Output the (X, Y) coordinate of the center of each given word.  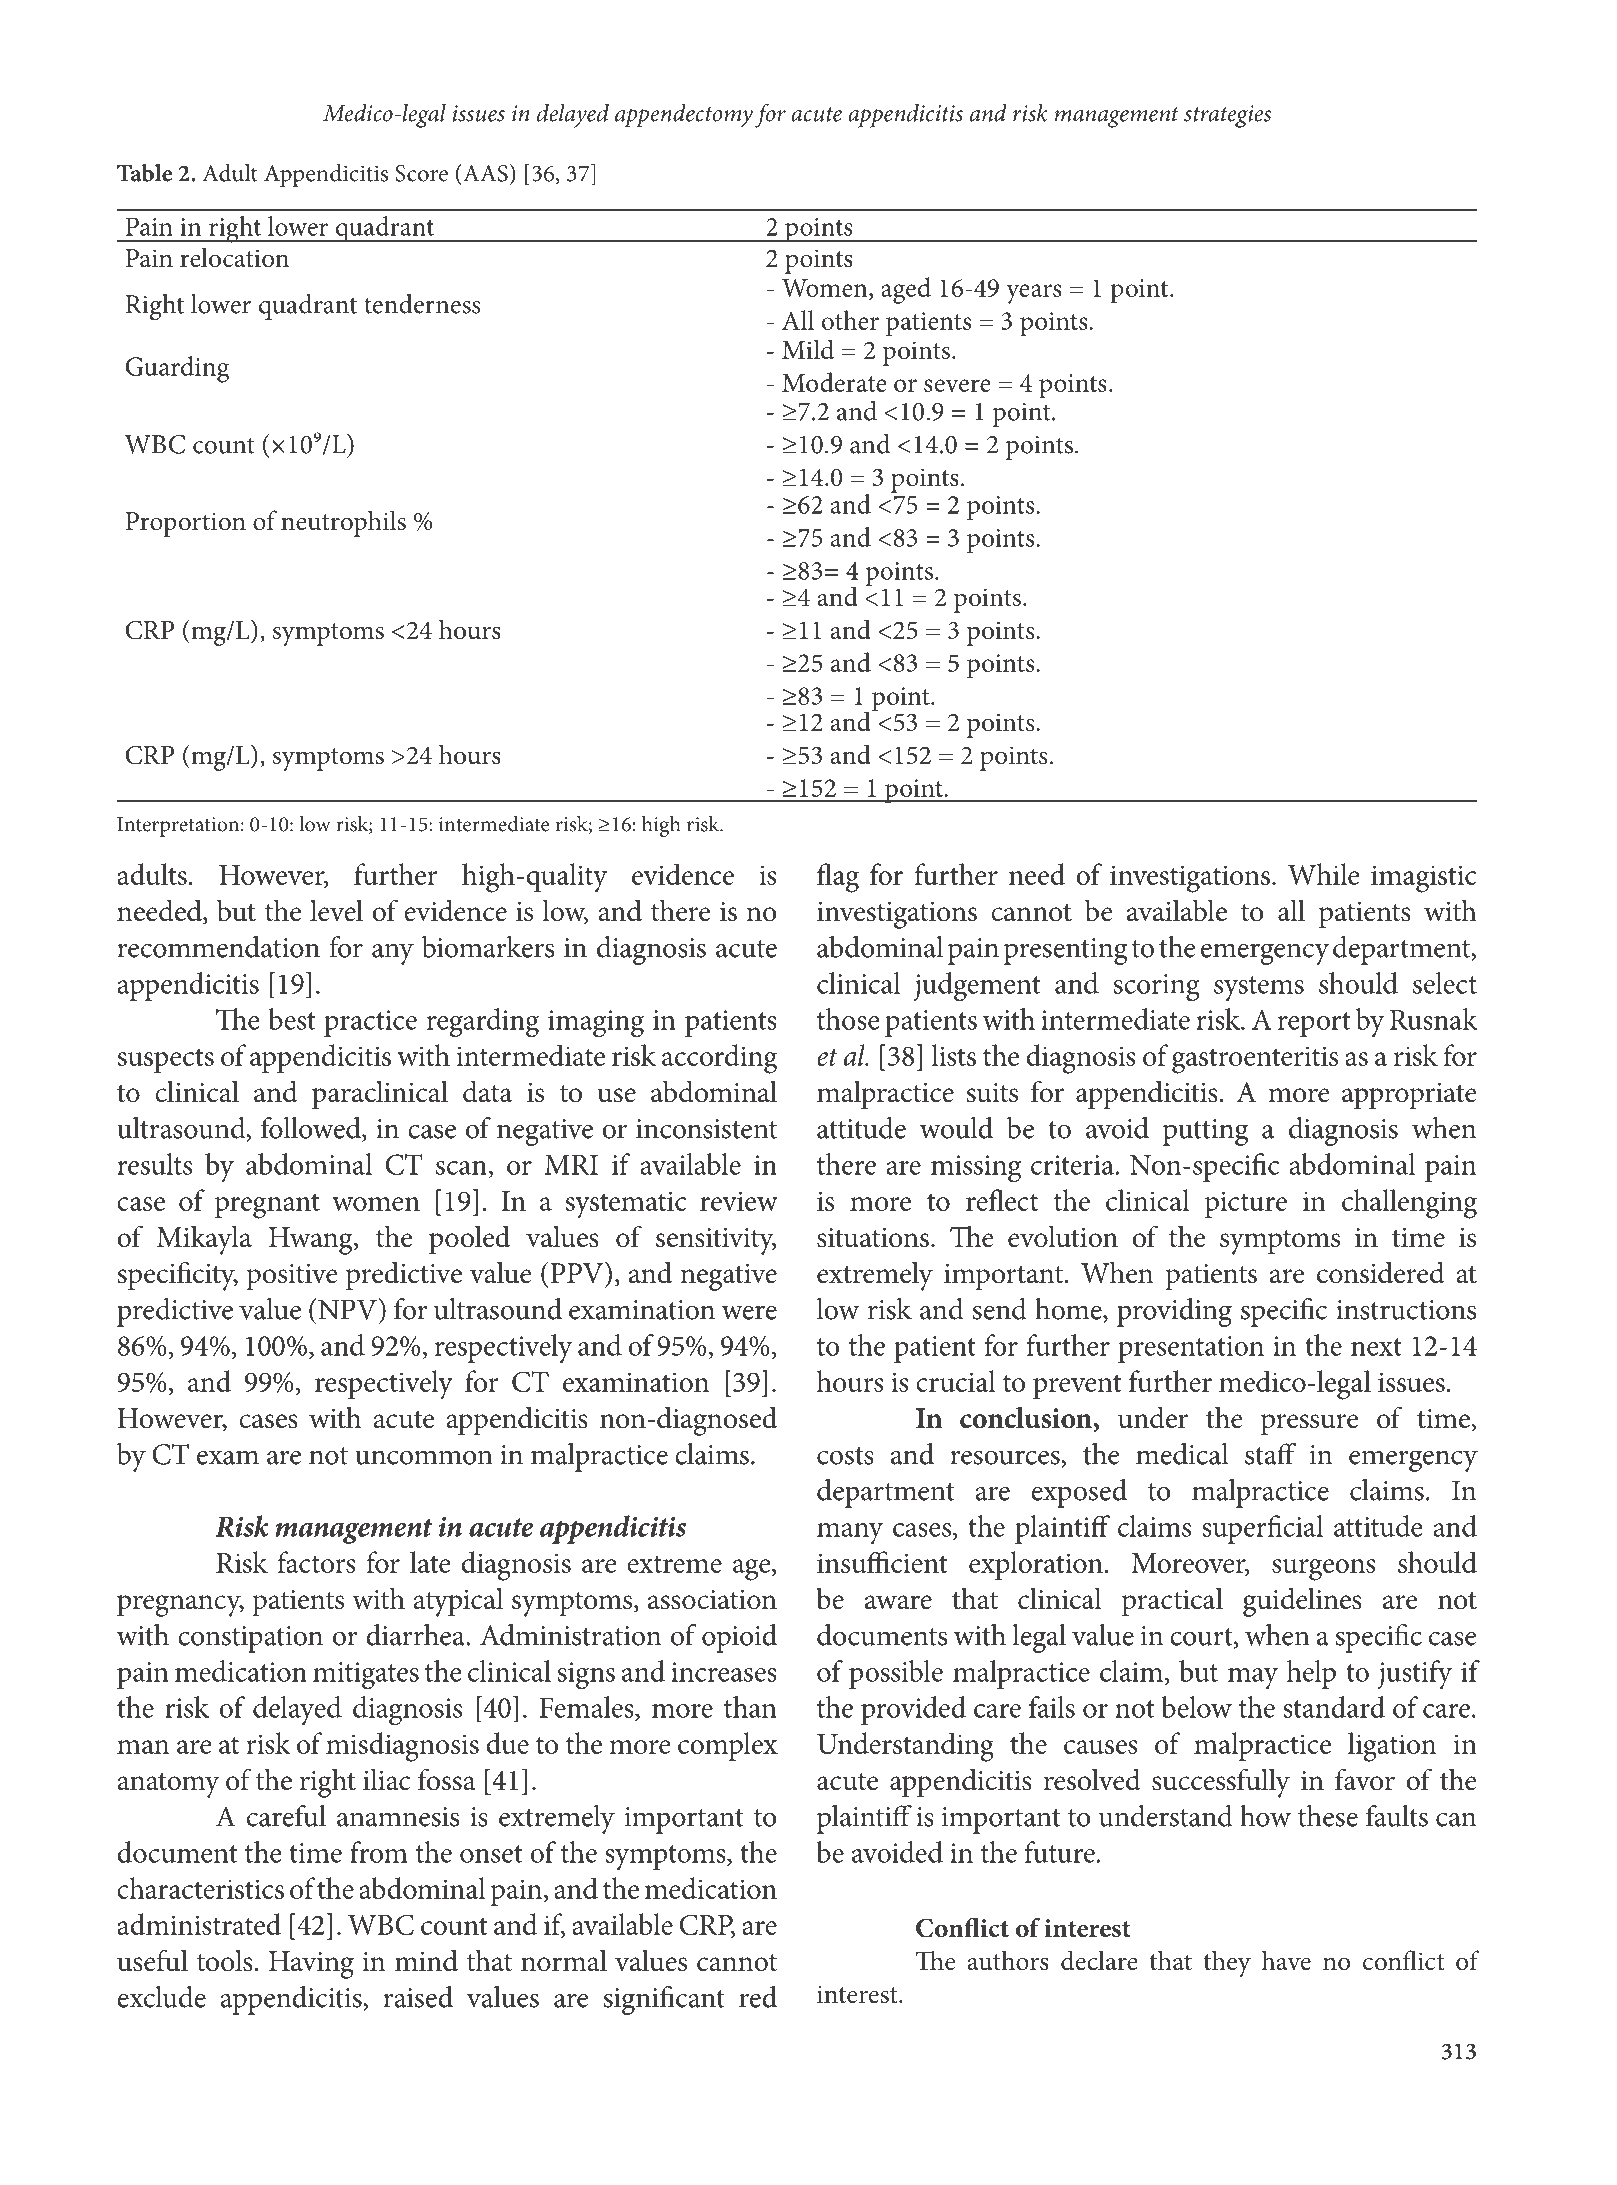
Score (421, 173)
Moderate (834, 382)
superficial (1262, 1529)
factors (316, 1562)
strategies (1227, 116)
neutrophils (343, 523)
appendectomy (684, 116)
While (1324, 874)
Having (311, 1965)
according (719, 1059)
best (292, 1019)
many (850, 1533)
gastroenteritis (1255, 1060)
